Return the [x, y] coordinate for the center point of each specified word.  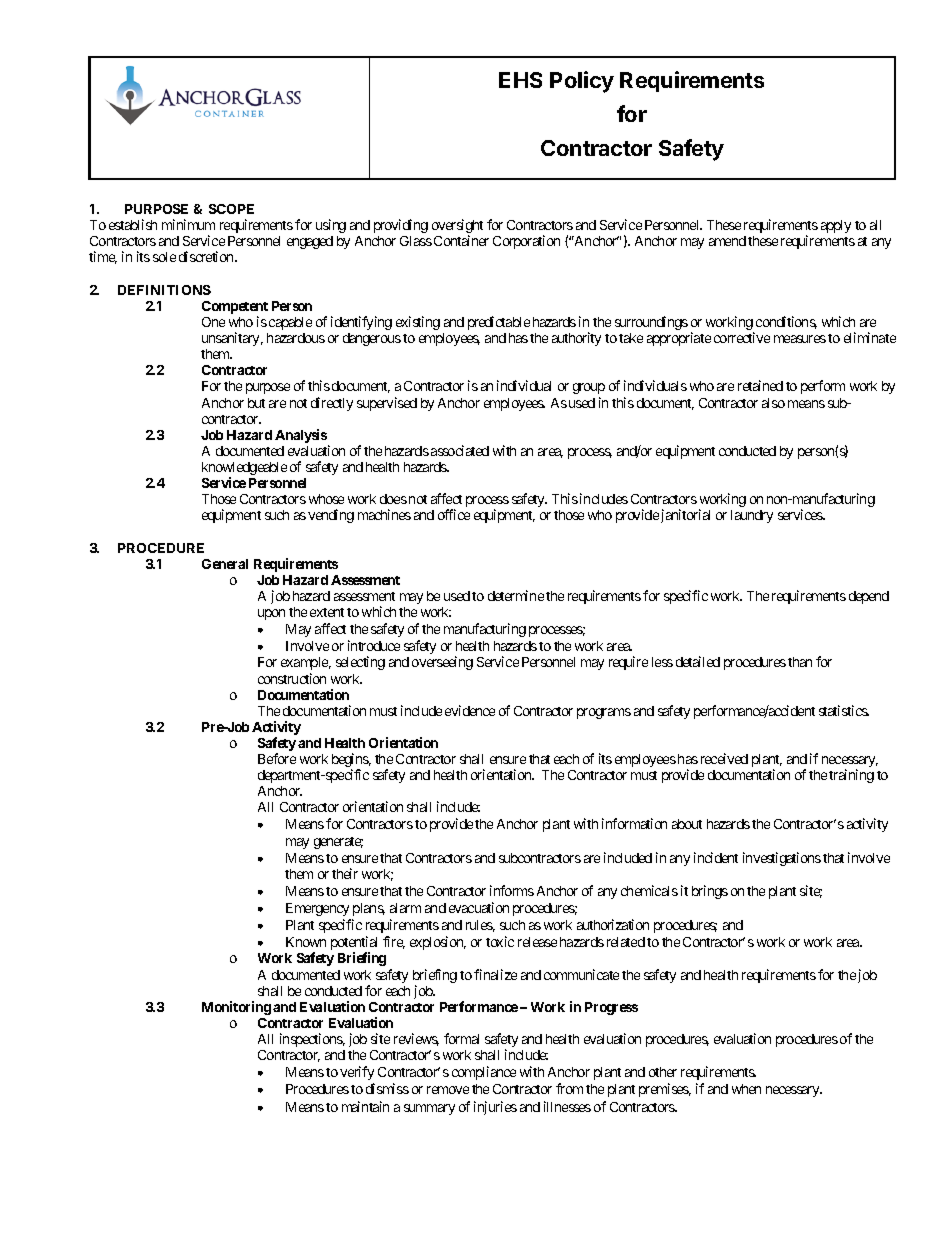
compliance [484, 1073]
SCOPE [231, 209]
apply [836, 226]
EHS [520, 80]
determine [516, 595]
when [746, 1089]
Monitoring [236, 1008]
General [225, 564]
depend [869, 597]
